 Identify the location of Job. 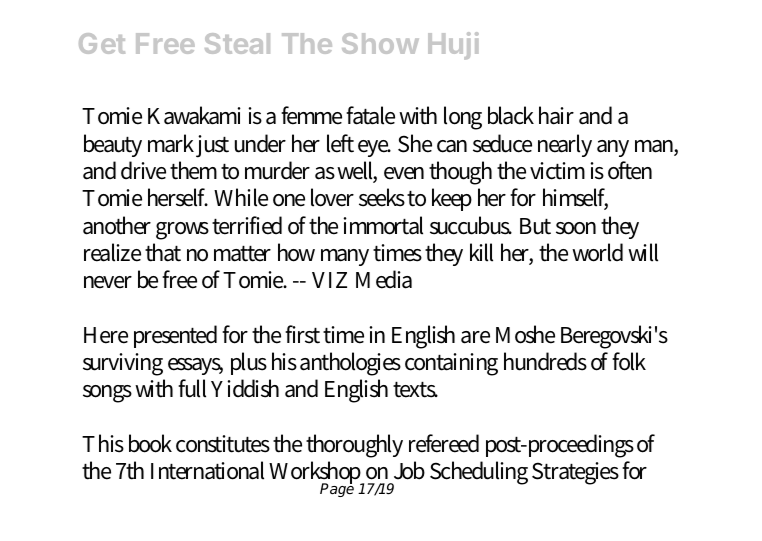
(408, 473).
